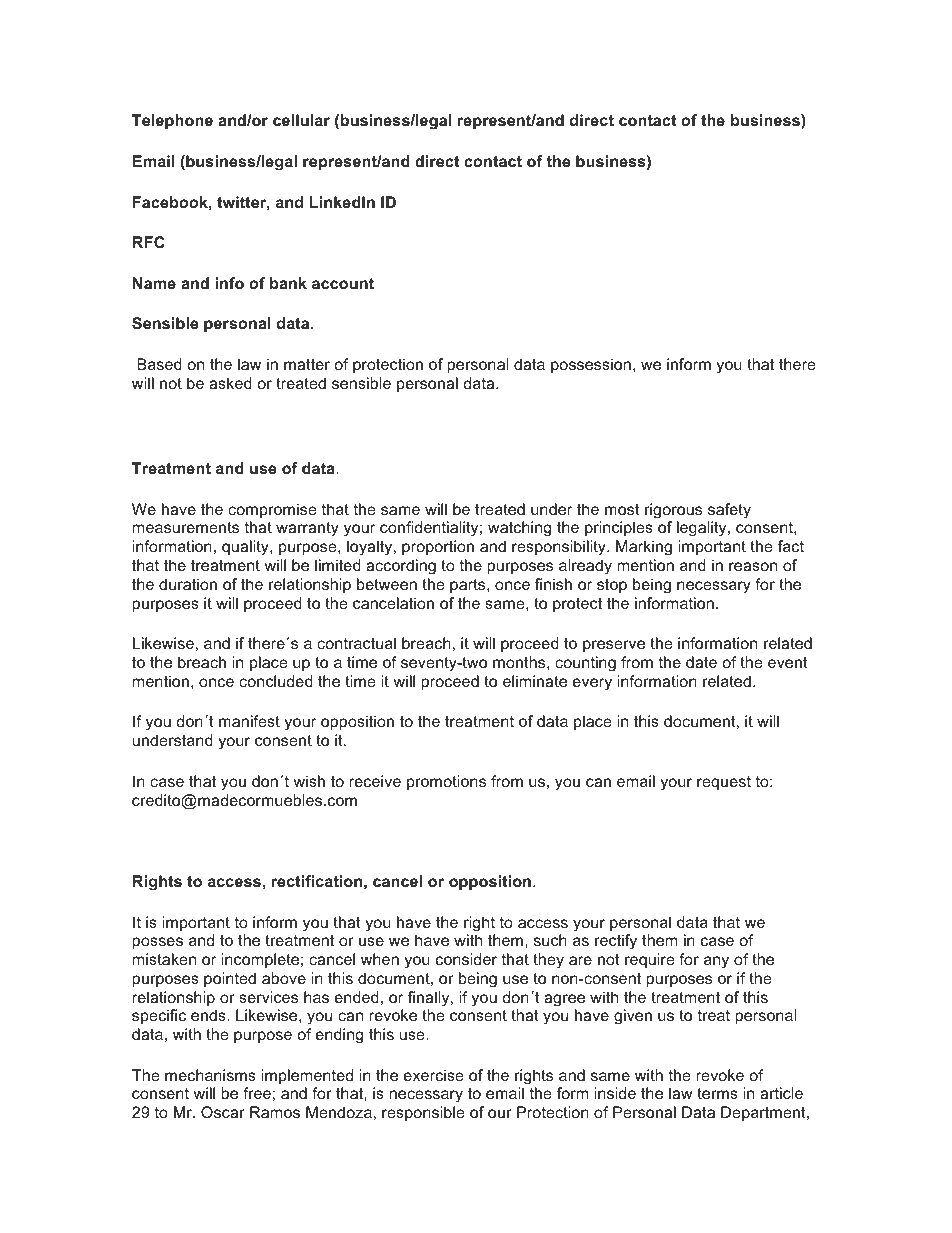 The image size is (952, 1233). What do you see at coordinates (717, 1093) in the screenshot?
I see `terms` at bounding box center [717, 1093].
